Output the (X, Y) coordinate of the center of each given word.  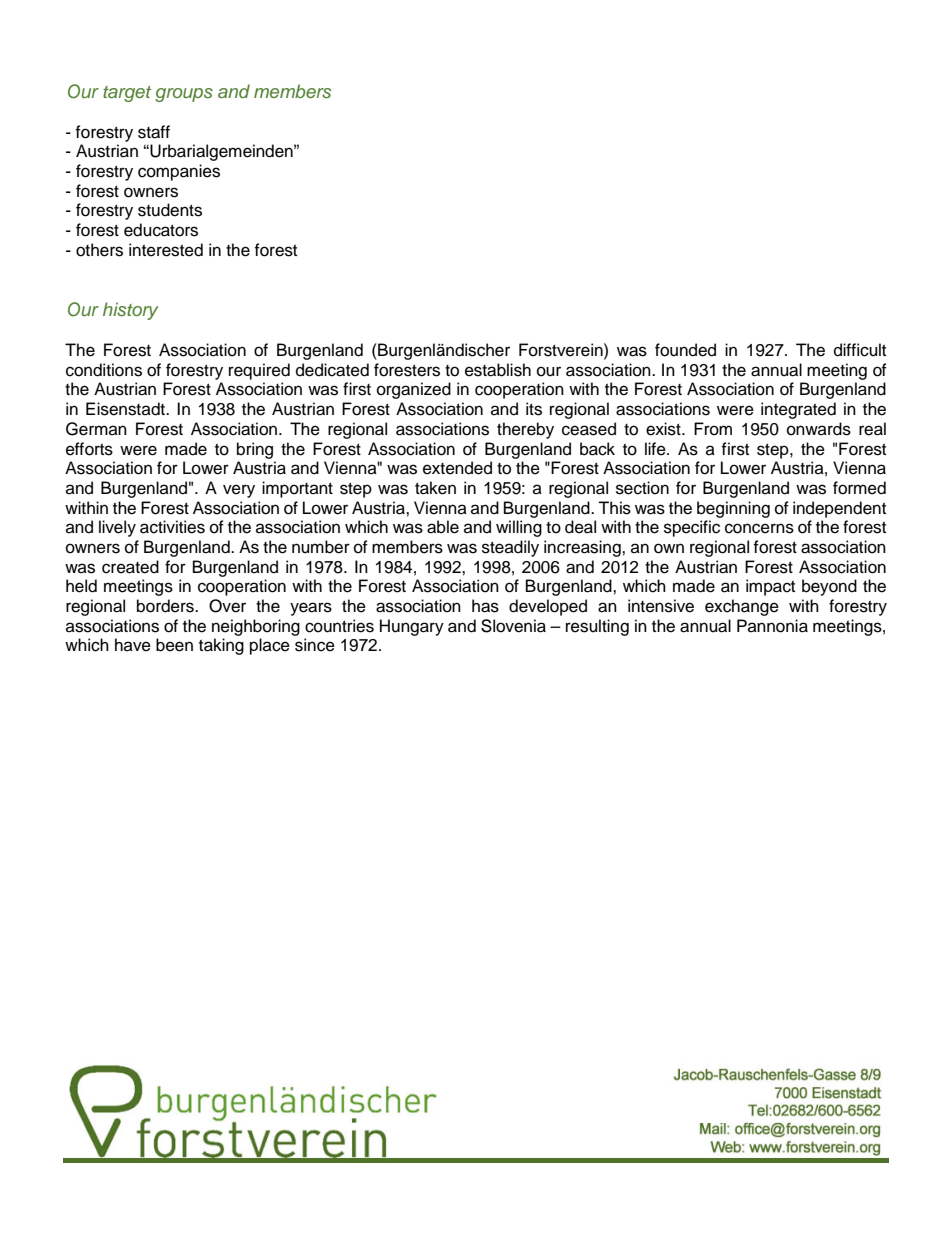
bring (255, 450)
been (174, 645)
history (131, 311)
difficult (860, 350)
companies (179, 172)
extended (457, 468)
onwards (819, 429)
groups (184, 95)
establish (498, 370)
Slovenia (513, 626)
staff (154, 132)
